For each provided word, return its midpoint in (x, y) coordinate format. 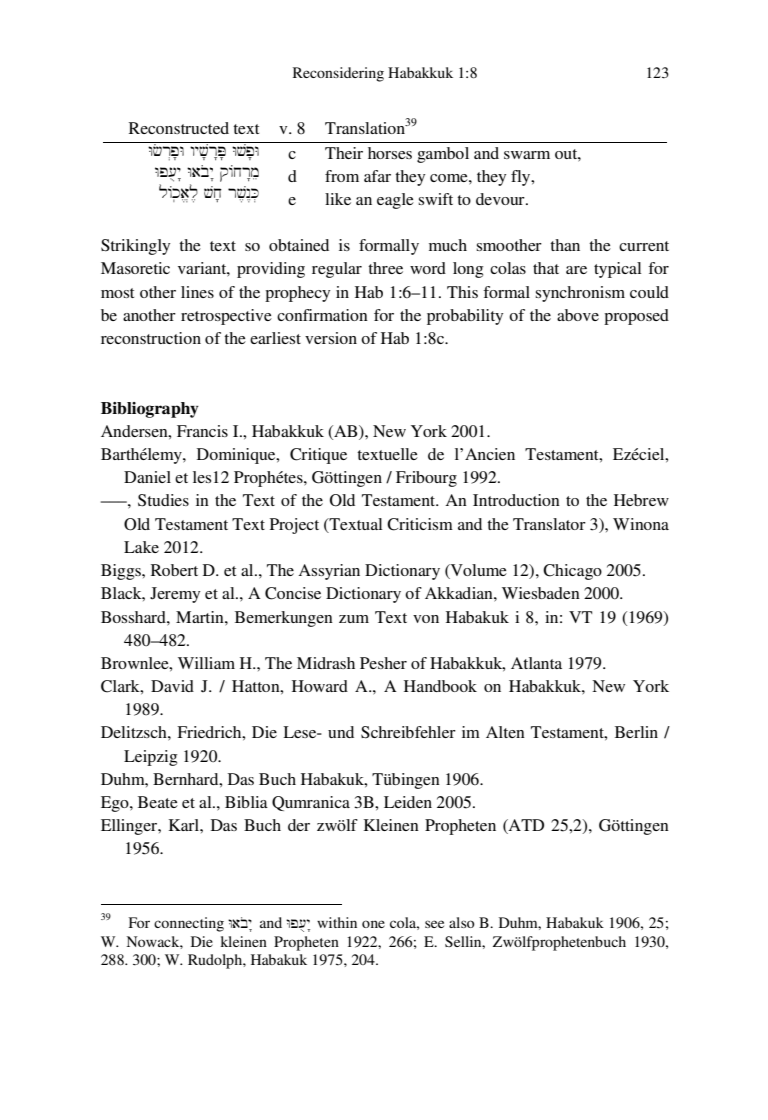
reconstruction (151, 338)
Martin (201, 617)
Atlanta (536, 663)
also (462, 922)
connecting (189, 924)
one (373, 924)
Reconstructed (179, 128)
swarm (527, 155)
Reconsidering (338, 74)
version (331, 338)
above (578, 315)
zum (354, 619)
